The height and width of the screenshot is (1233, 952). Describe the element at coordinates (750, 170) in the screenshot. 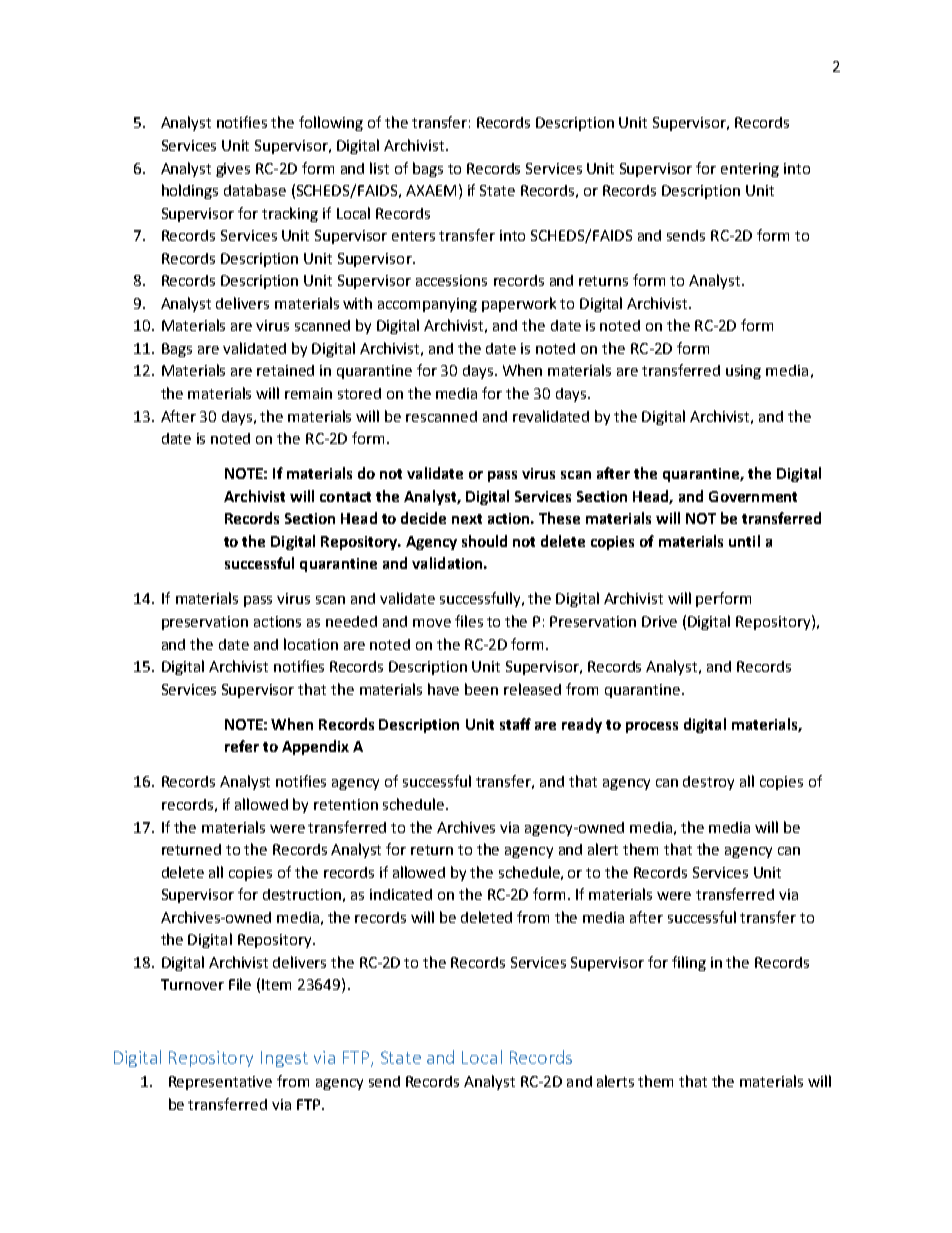

I see `entering` at that location.
